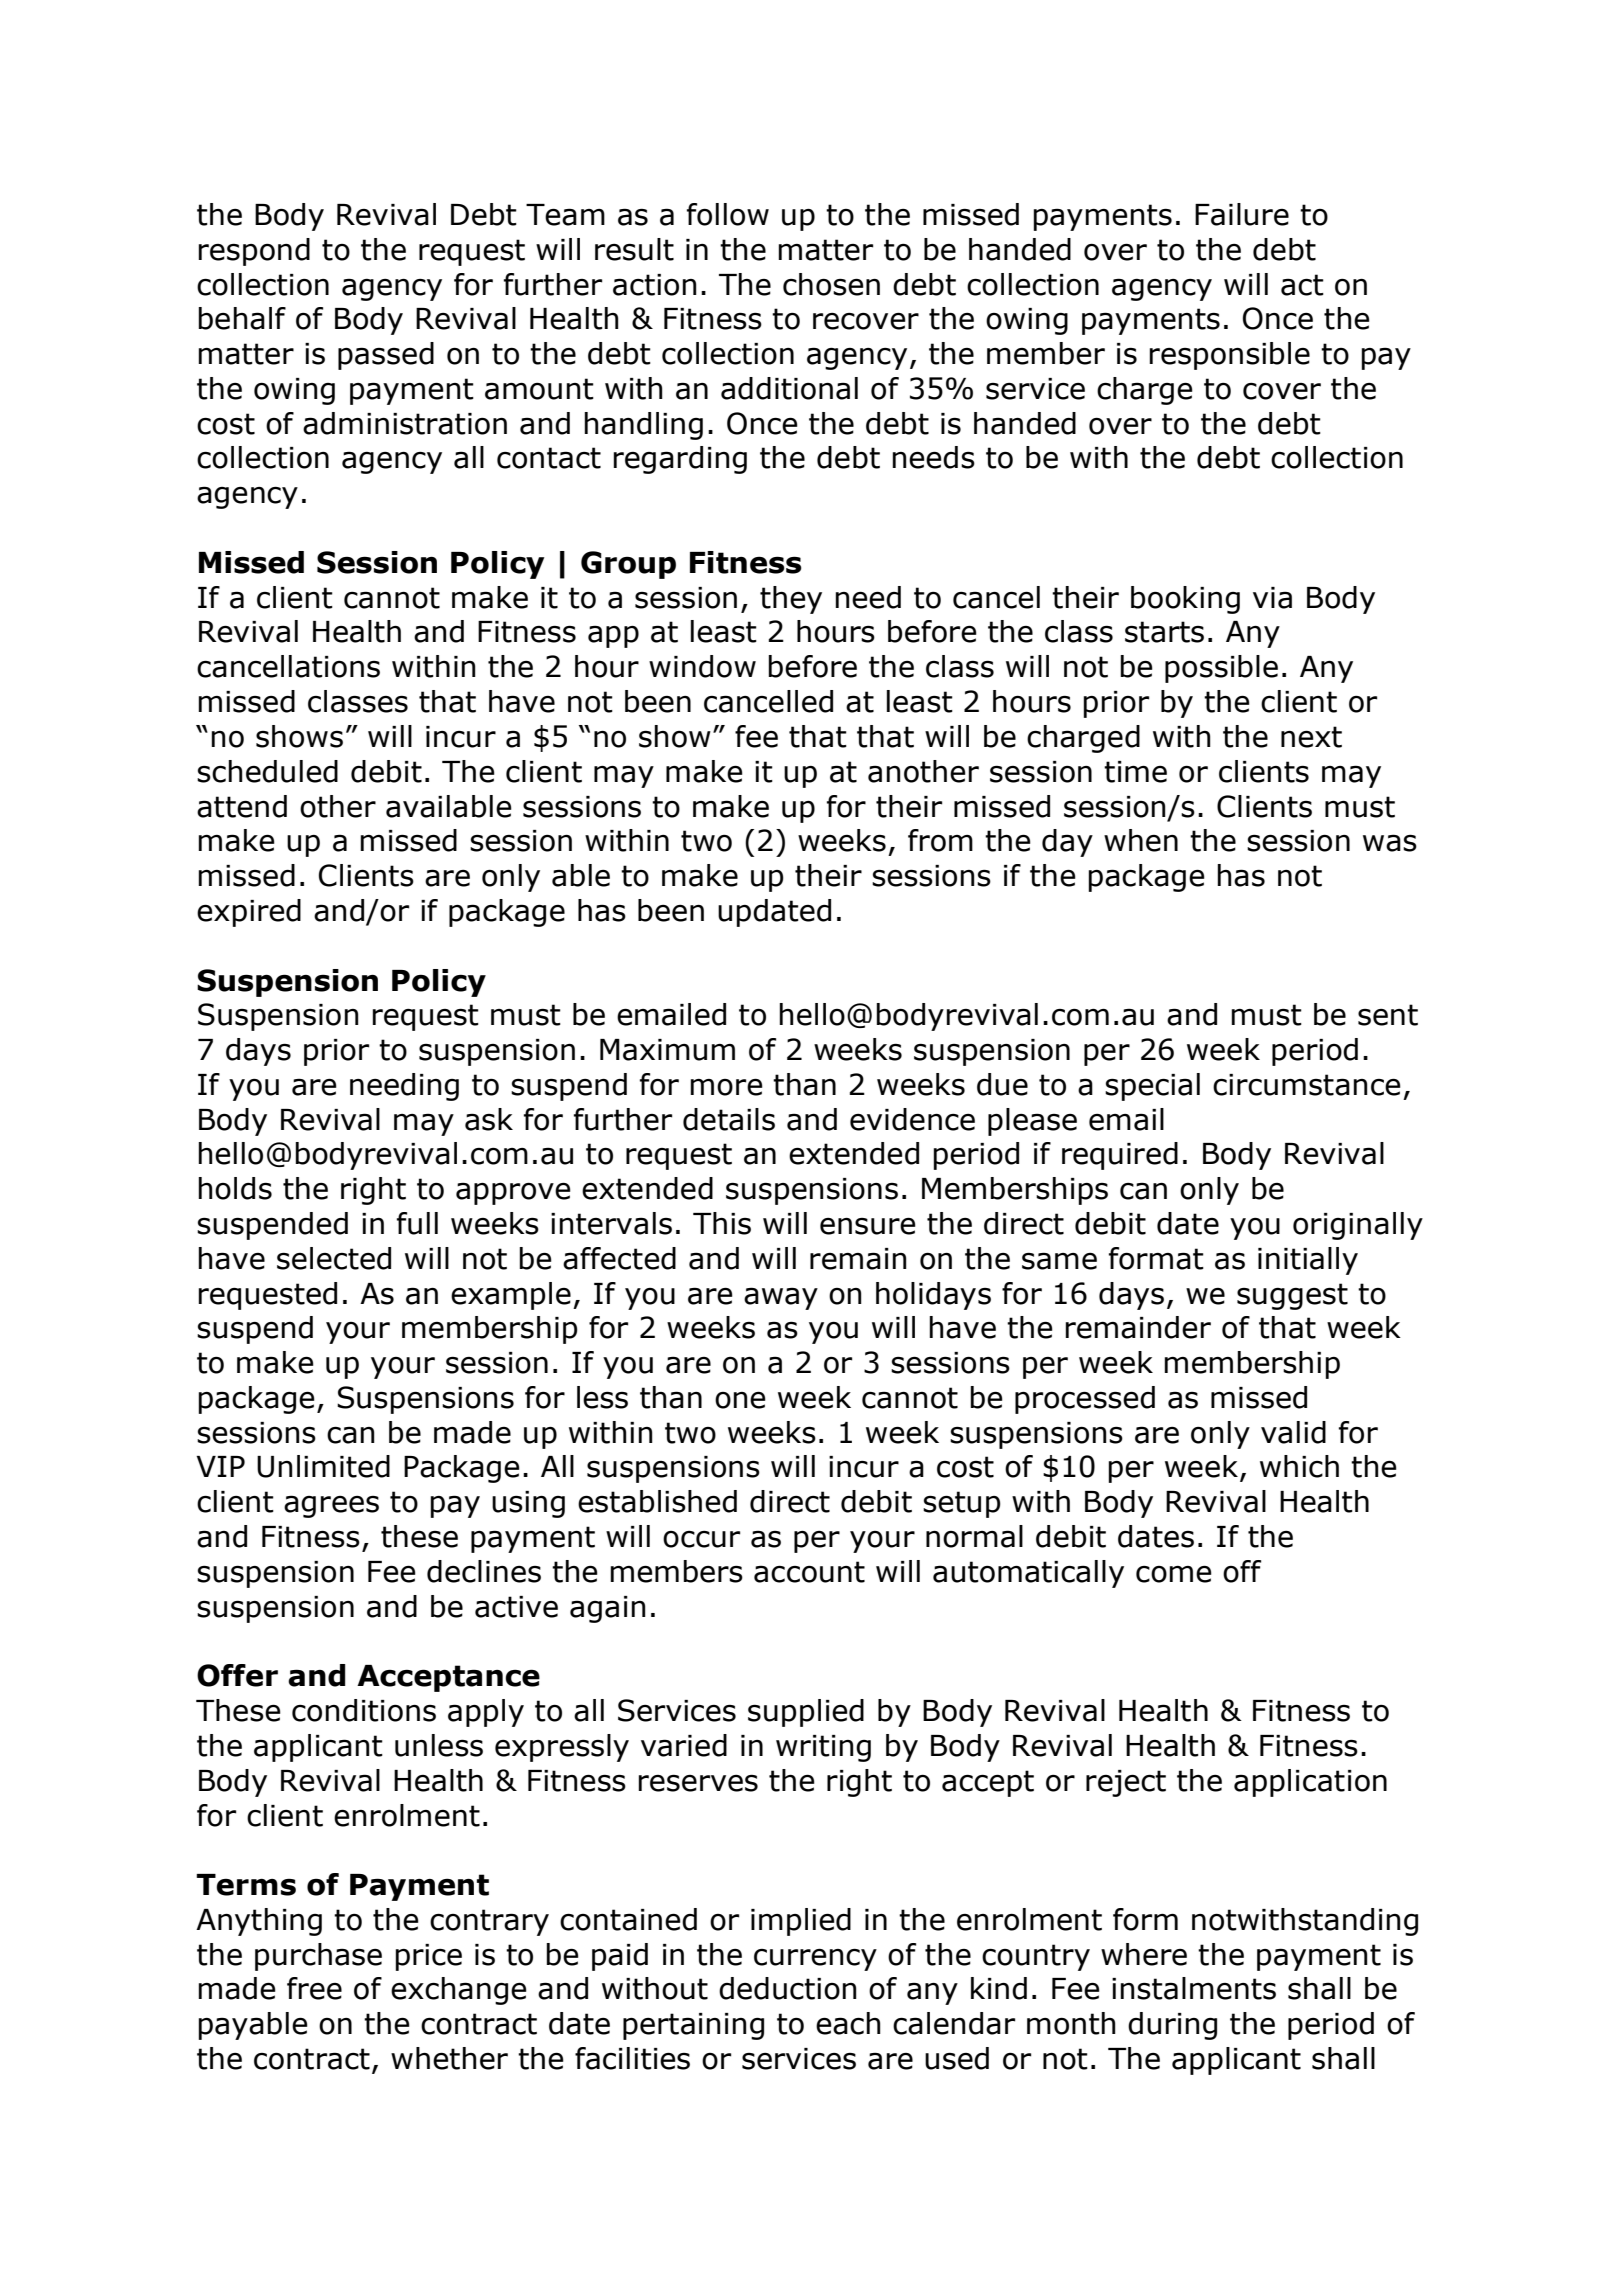 This document has width=1623, height=2295. What do you see at coordinates (254, 252) in the document?
I see `respond` at bounding box center [254, 252].
